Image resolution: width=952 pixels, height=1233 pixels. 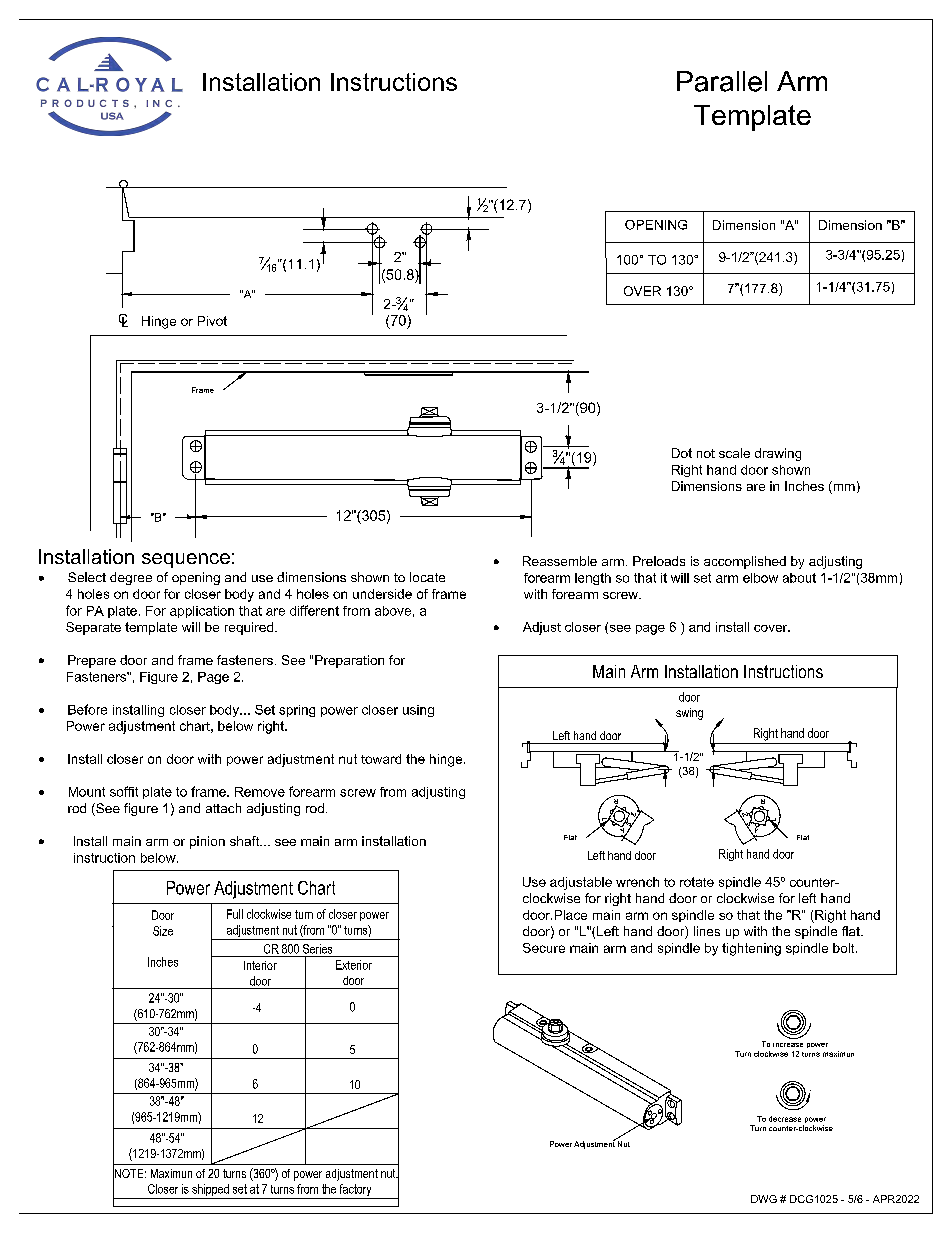 I want to click on Parallel, so click(x=722, y=81).
